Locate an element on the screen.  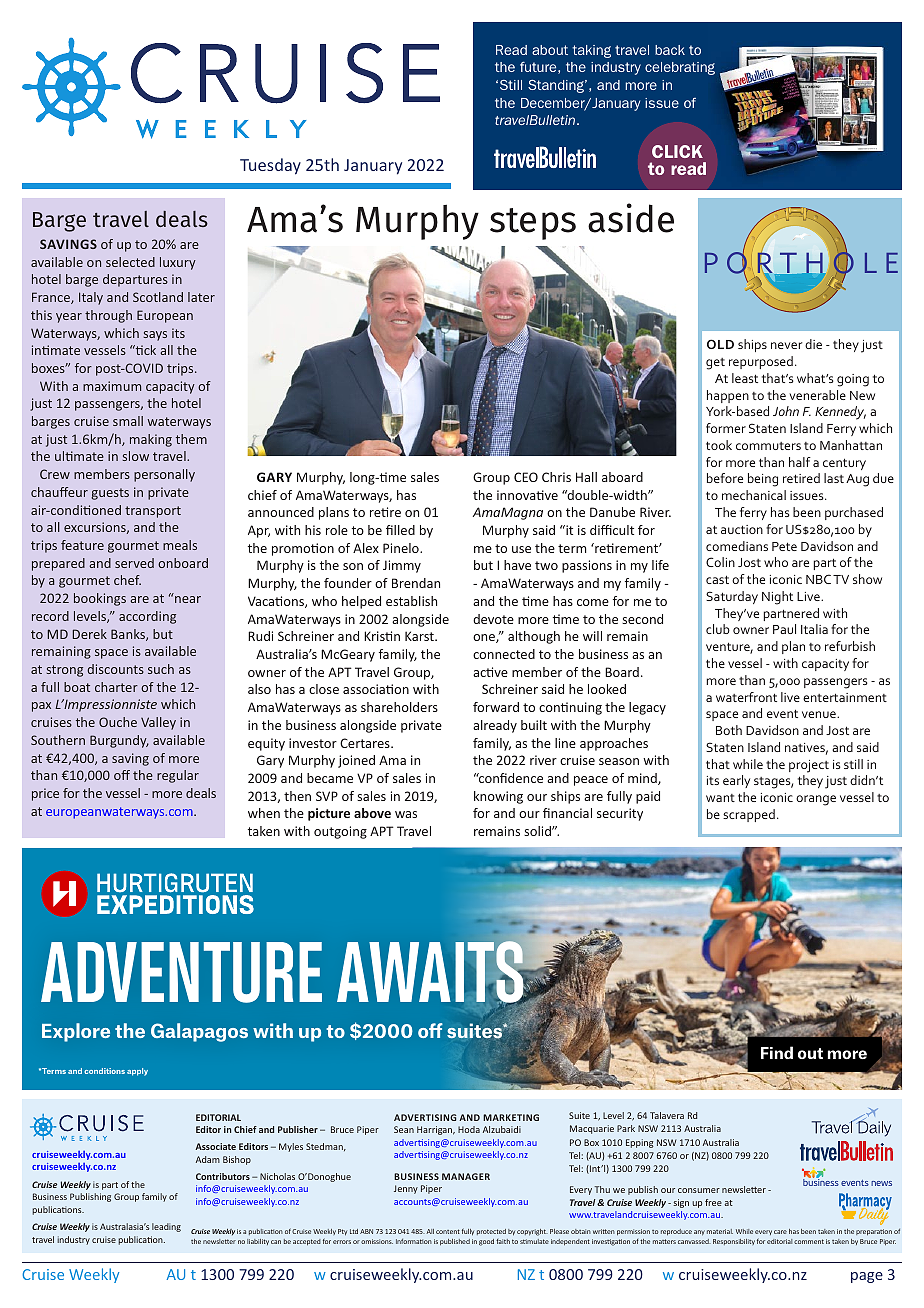
care is located at coordinates (780, 1232).
